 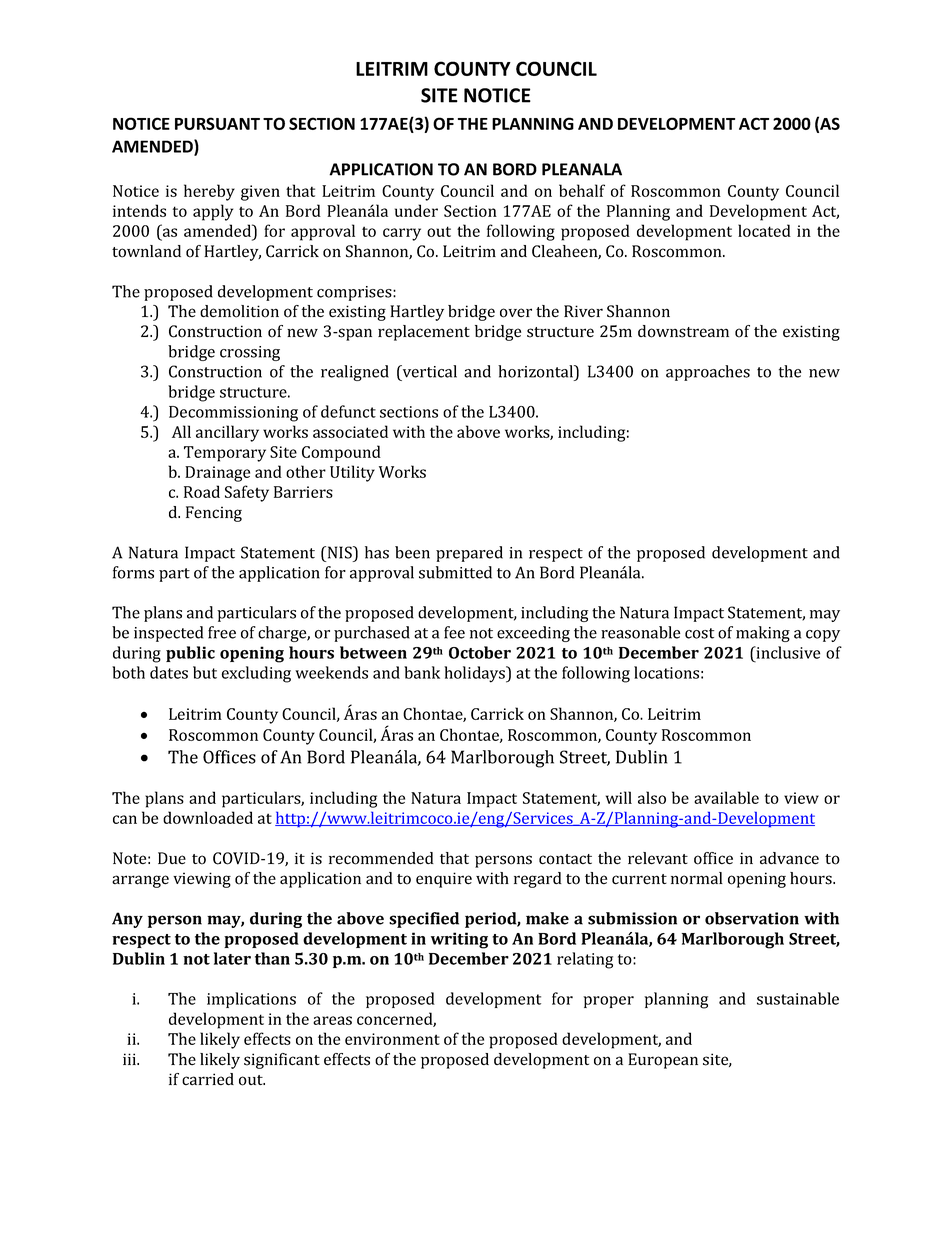 I want to click on PURSUANT, so click(x=217, y=123).
